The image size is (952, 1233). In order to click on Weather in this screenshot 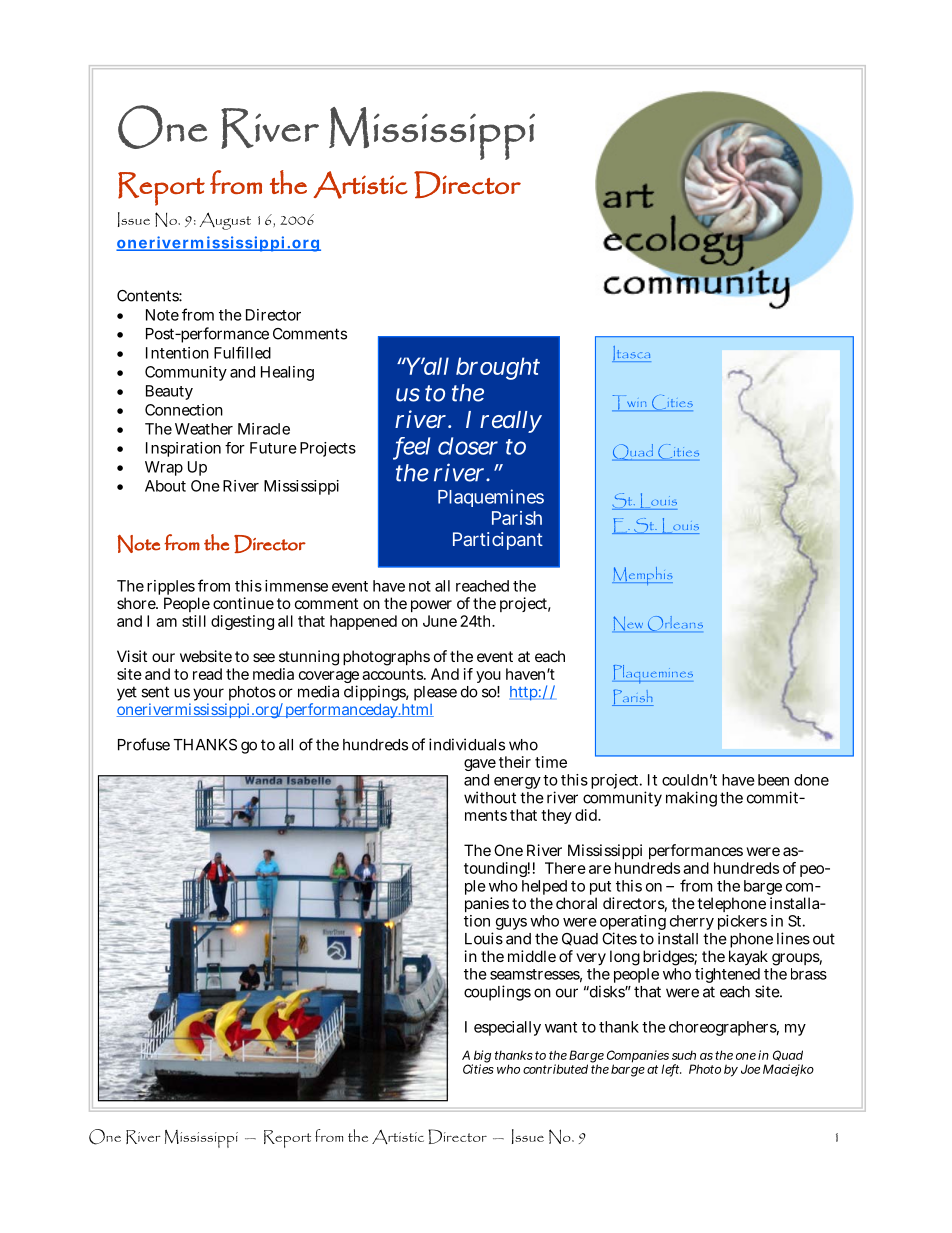, I will do `click(204, 429)`.
